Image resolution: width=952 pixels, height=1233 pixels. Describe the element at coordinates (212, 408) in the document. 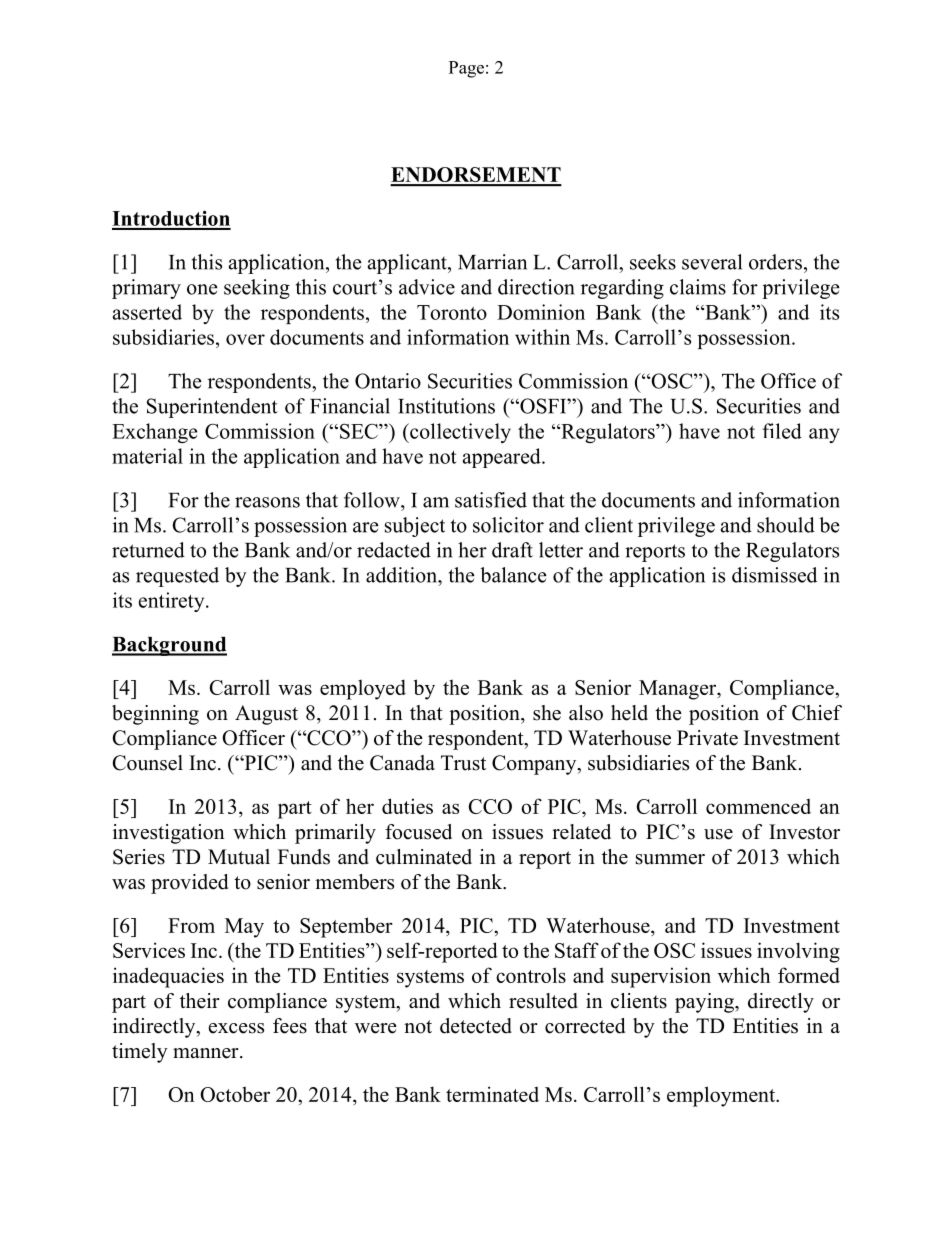

I see `Superintendent` at that location.
